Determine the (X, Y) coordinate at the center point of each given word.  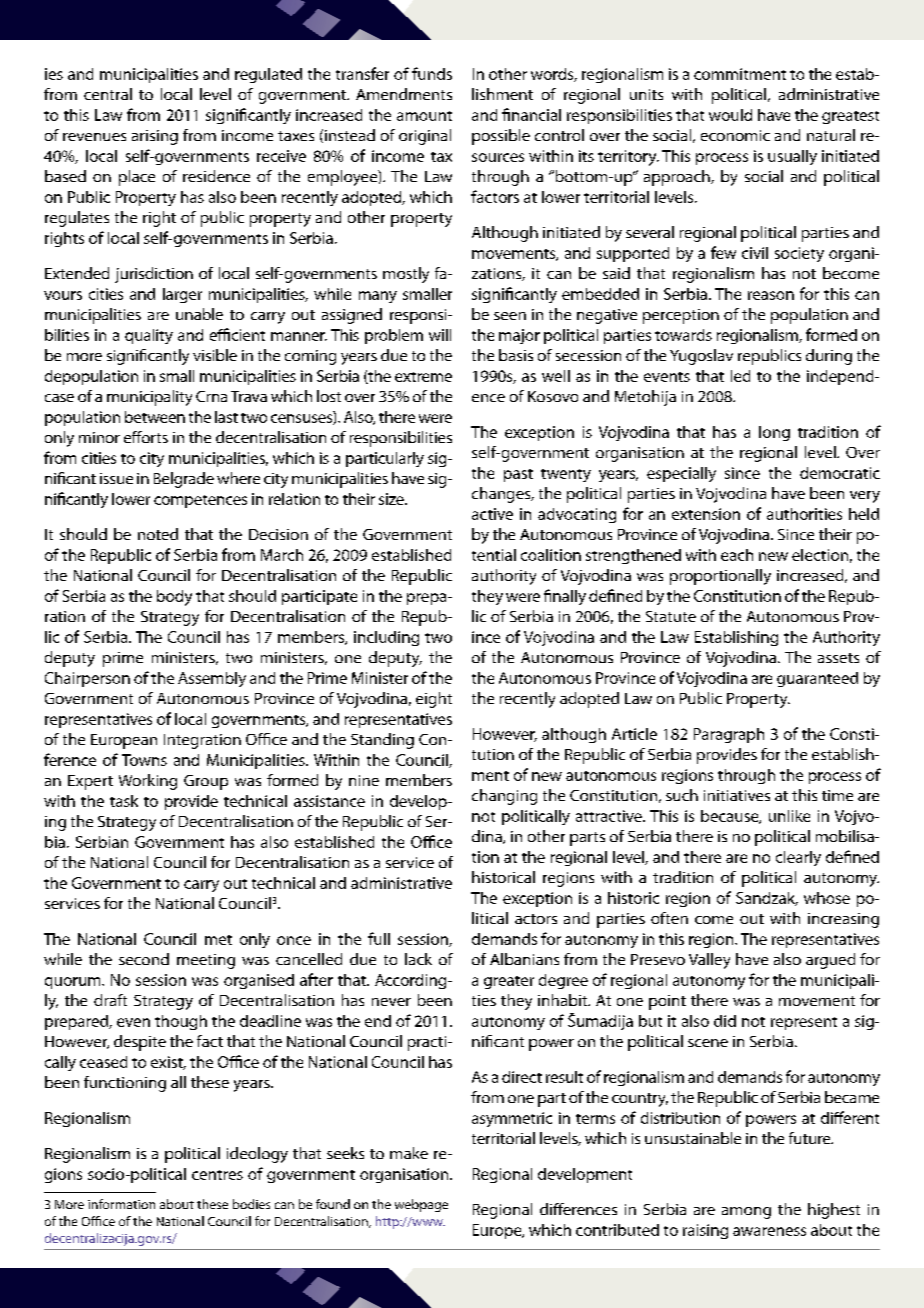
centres (217, 1175)
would (730, 115)
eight (434, 700)
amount (424, 116)
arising (155, 137)
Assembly (212, 679)
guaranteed (817, 679)
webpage (421, 1205)
